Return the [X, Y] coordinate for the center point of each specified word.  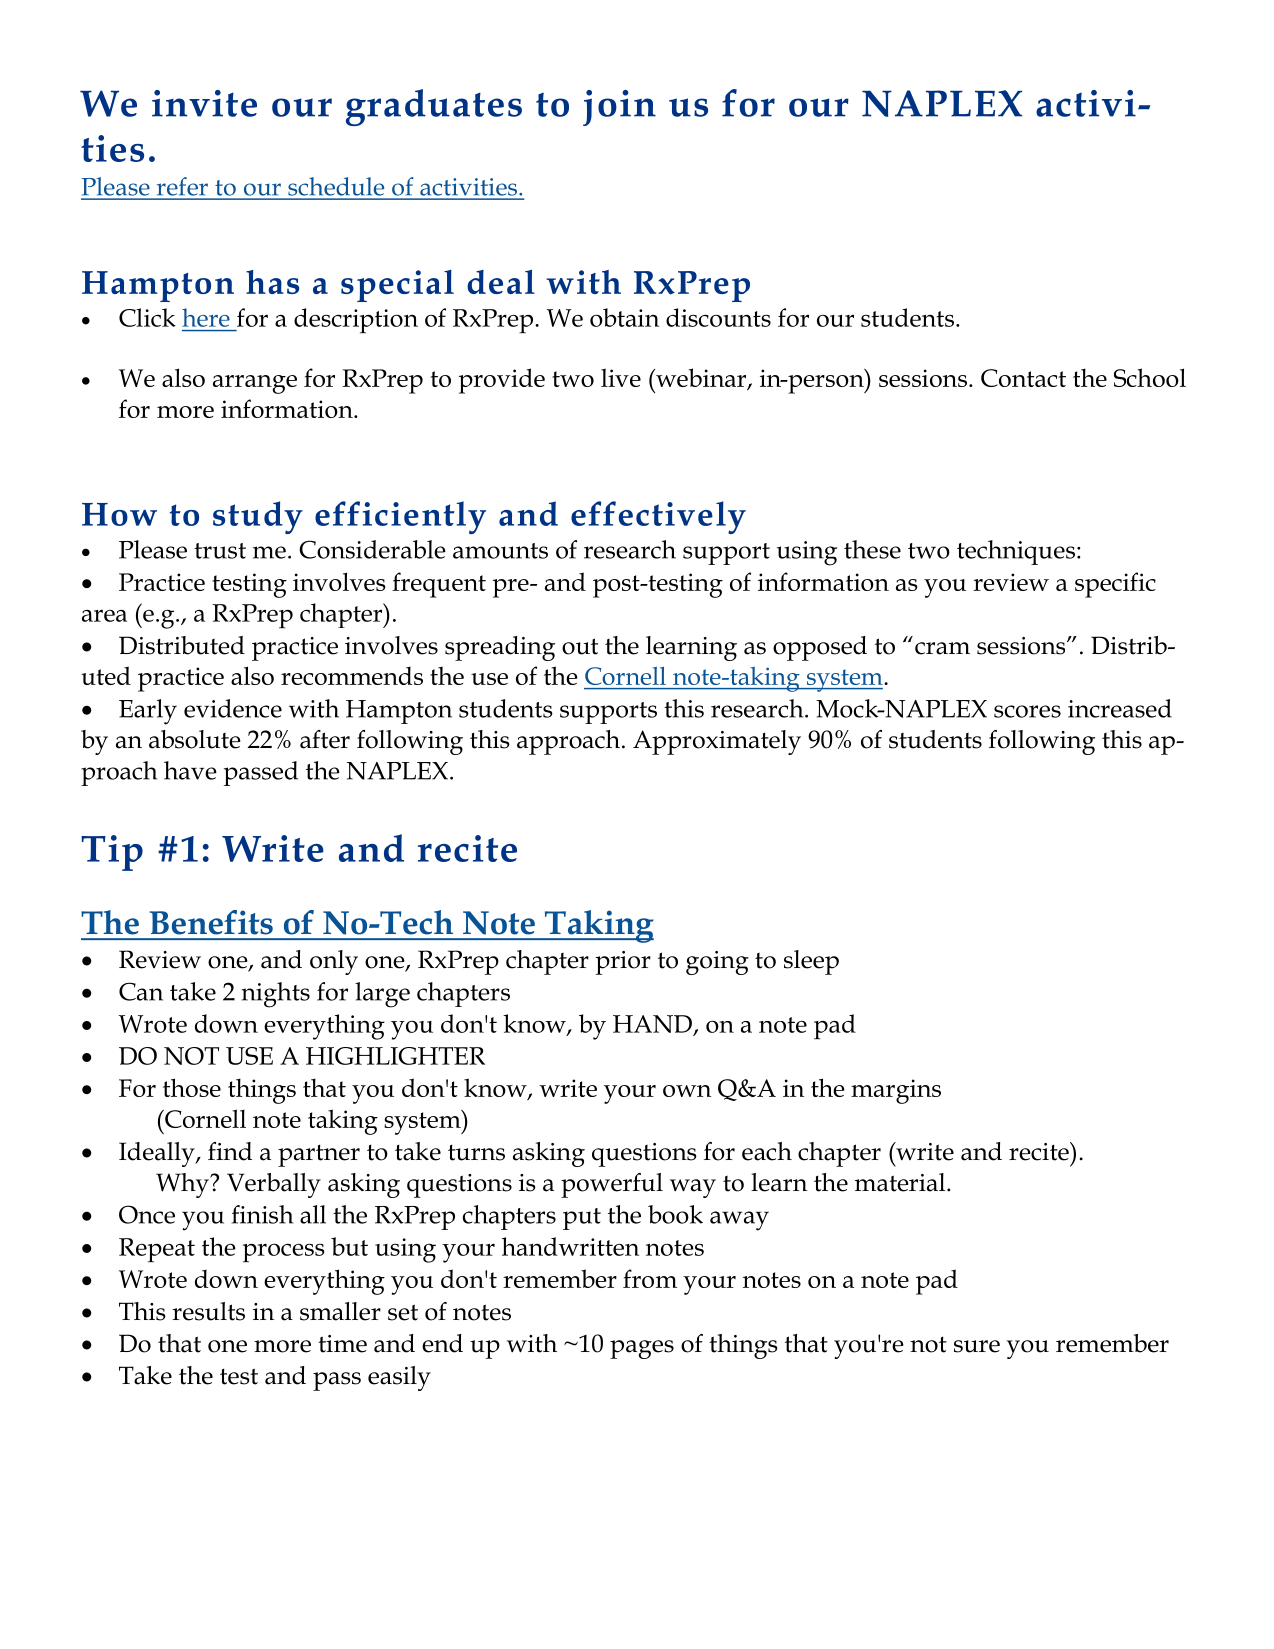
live [621, 377]
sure [977, 1346]
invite [204, 103]
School [1150, 377]
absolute [195, 739]
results [208, 1311]
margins [896, 1091]
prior [623, 963]
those [192, 1087]
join [619, 108]
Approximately [717, 742]
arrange [255, 384]
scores [1027, 711]
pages [642, 1349]
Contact [1023, 378]
